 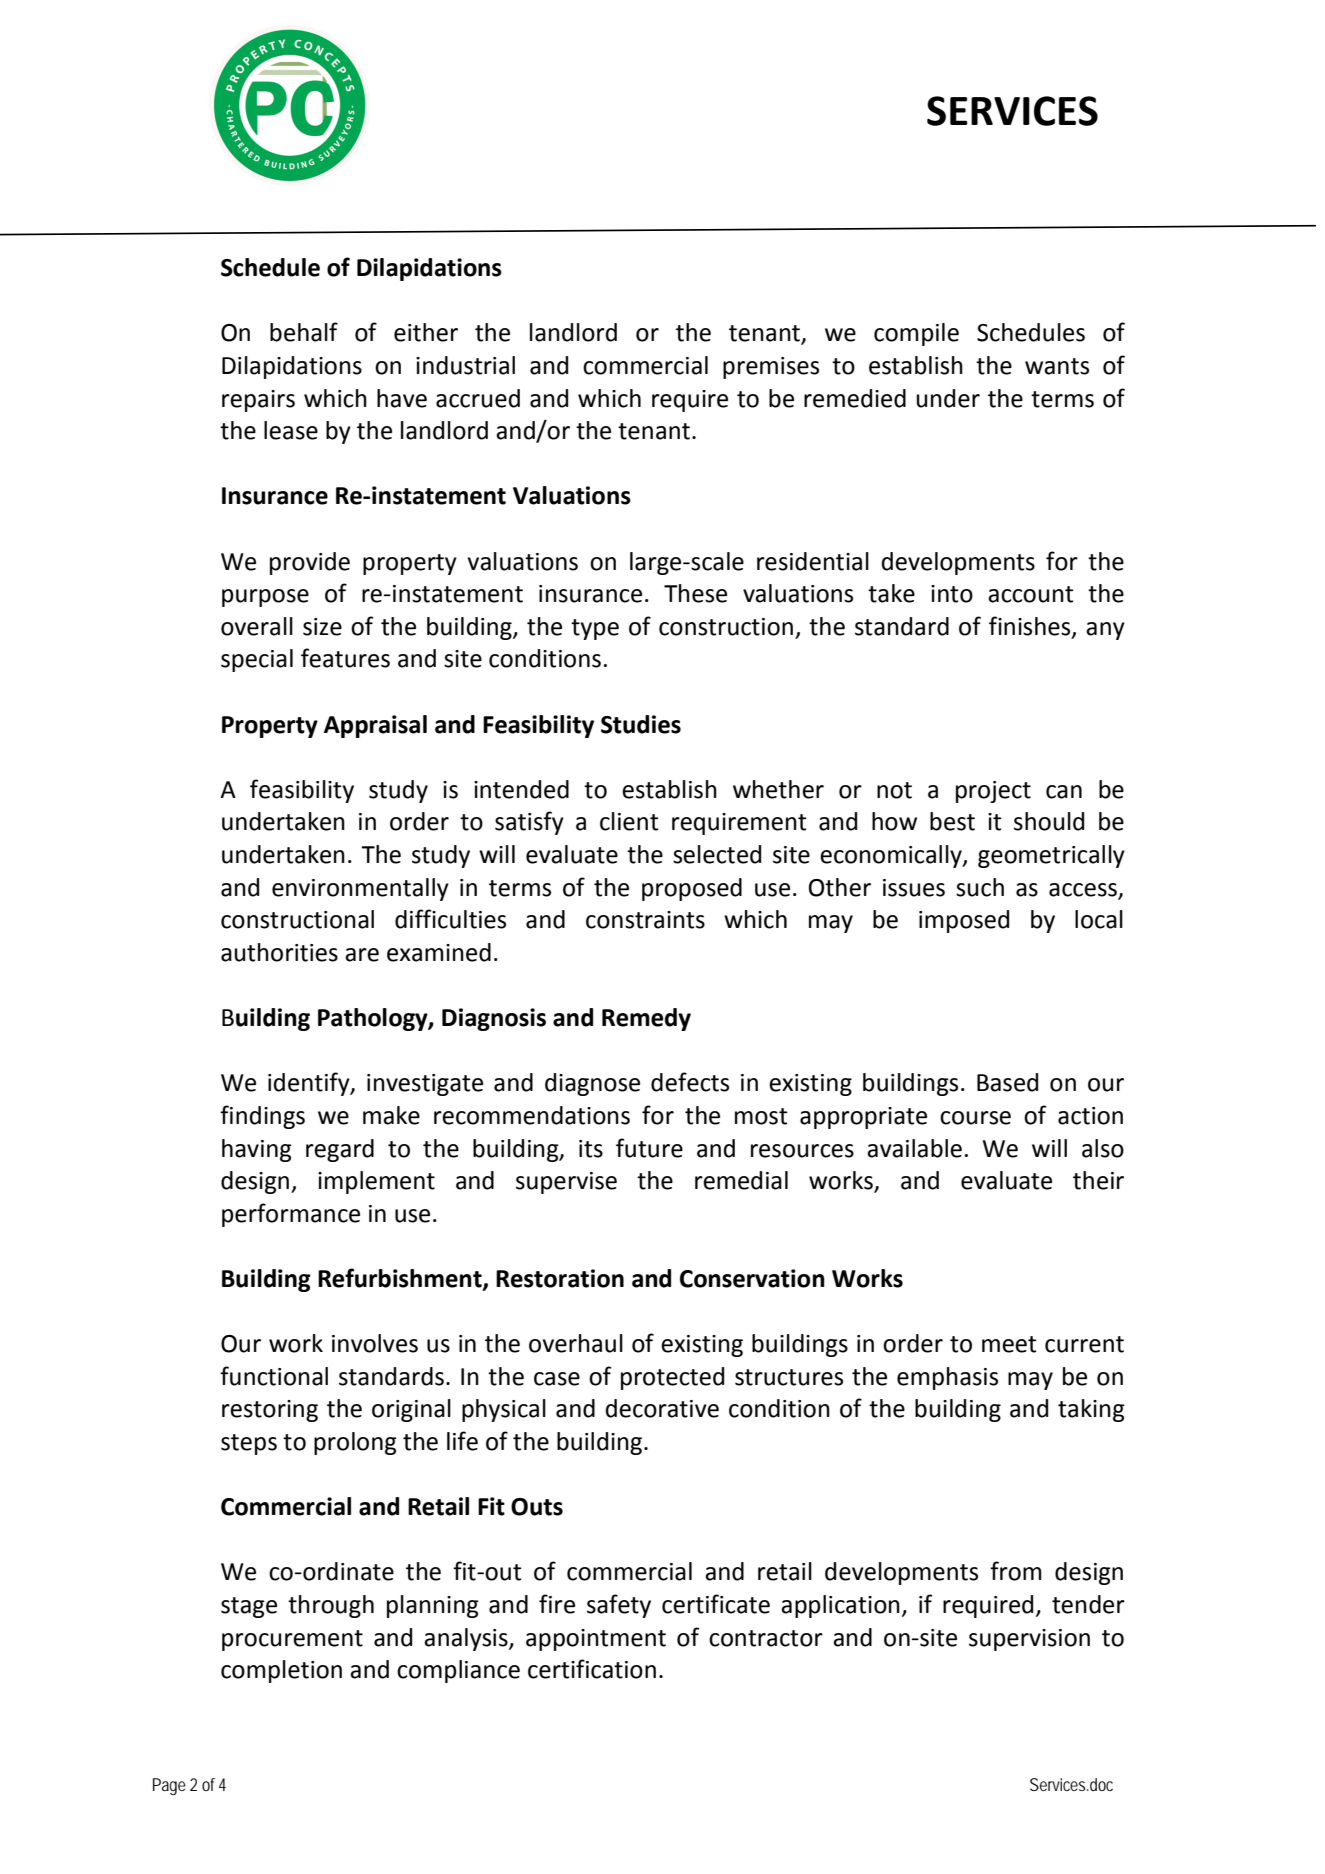 I want to click on Restoration, so click(x=560, y=1278).
